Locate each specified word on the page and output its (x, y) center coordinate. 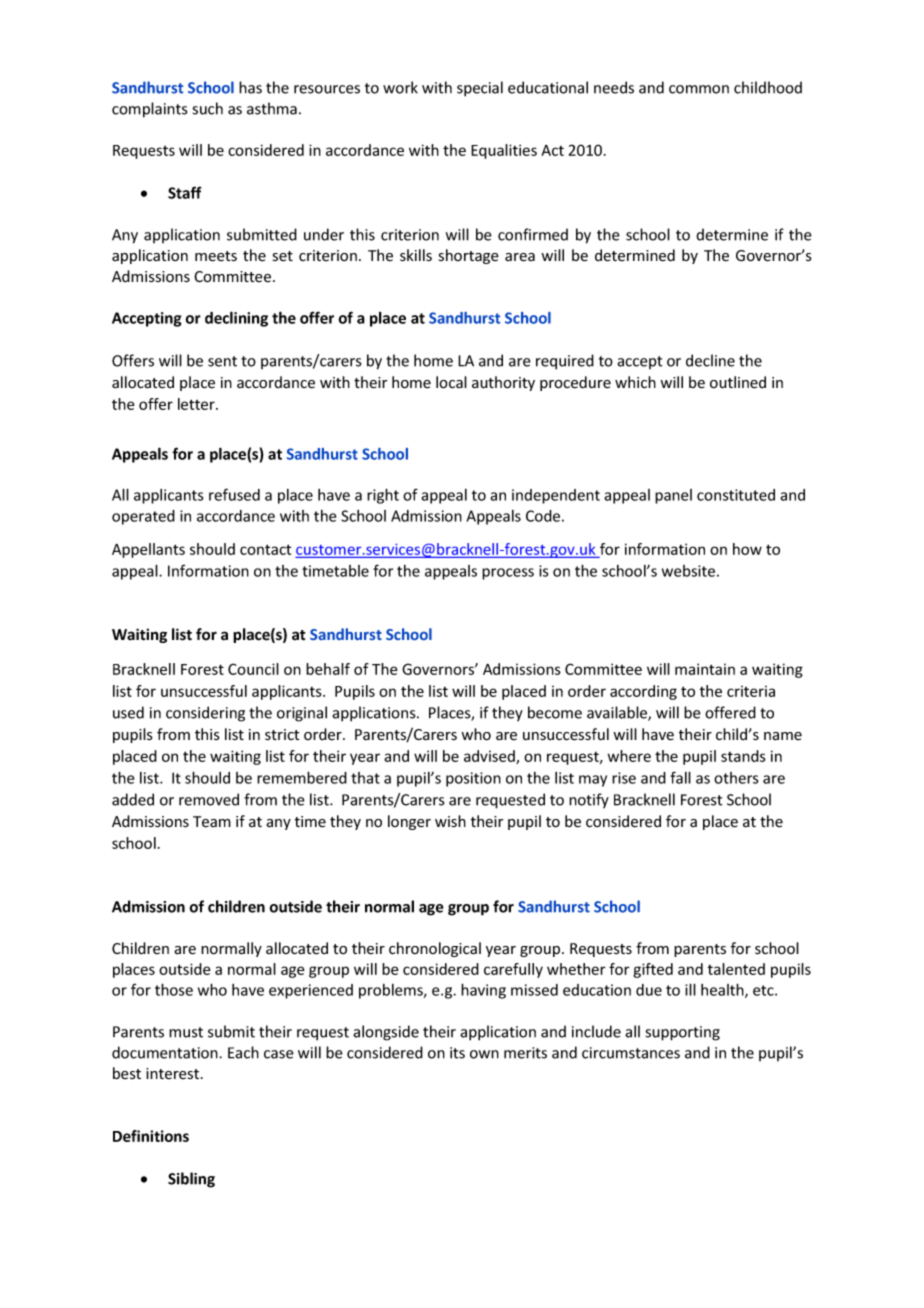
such (208, 108)
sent (222, 361)
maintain (705, 669)
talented (736, 969)
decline (710, 360)
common (699, 89)
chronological (435, 949)
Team (212, 822)
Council (253, 669)
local (451, 382)
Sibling (191, 1180)
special (480, 89)
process (508, 574)
